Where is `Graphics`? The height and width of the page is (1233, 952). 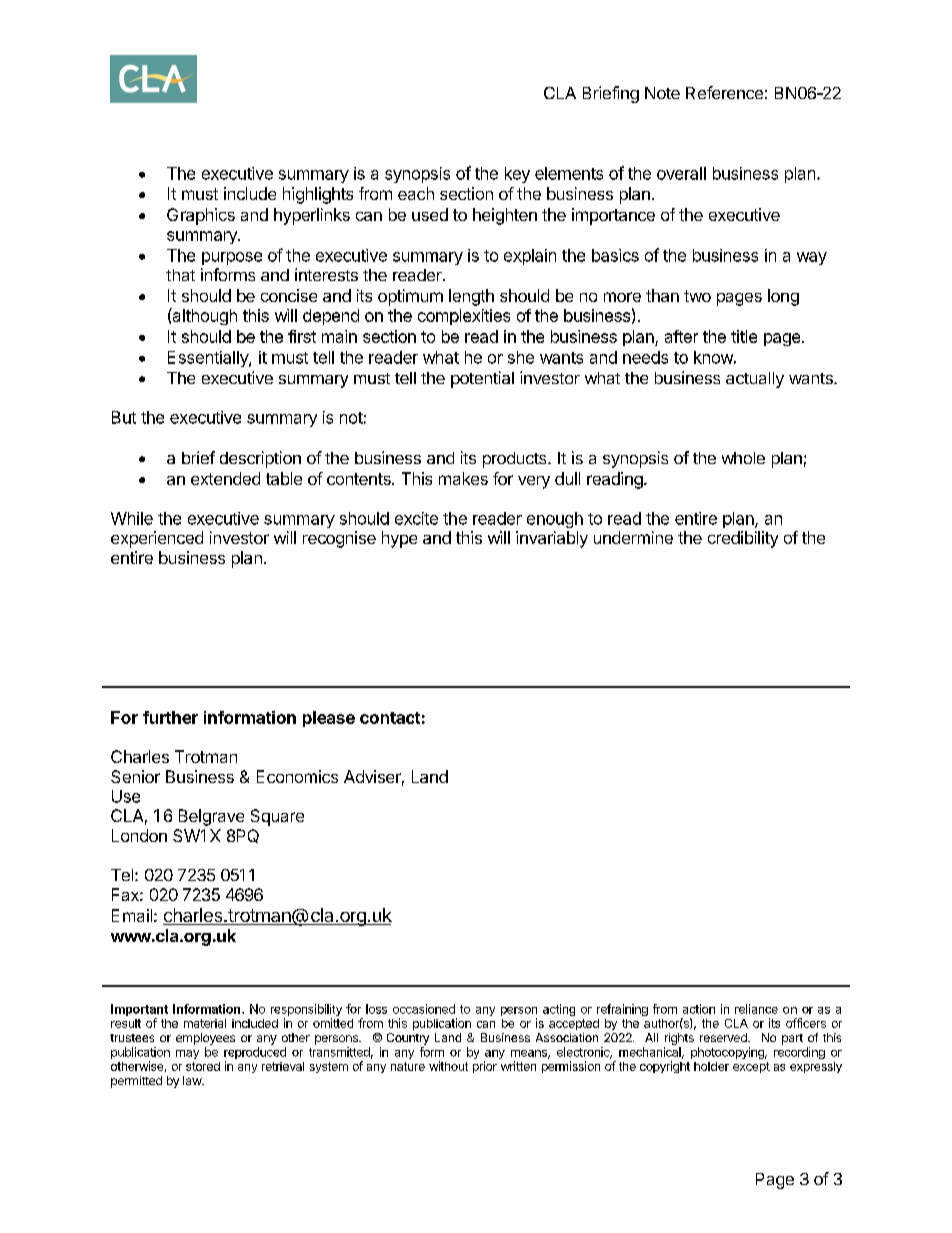 Graphics is located at coordinates (201, 216).
